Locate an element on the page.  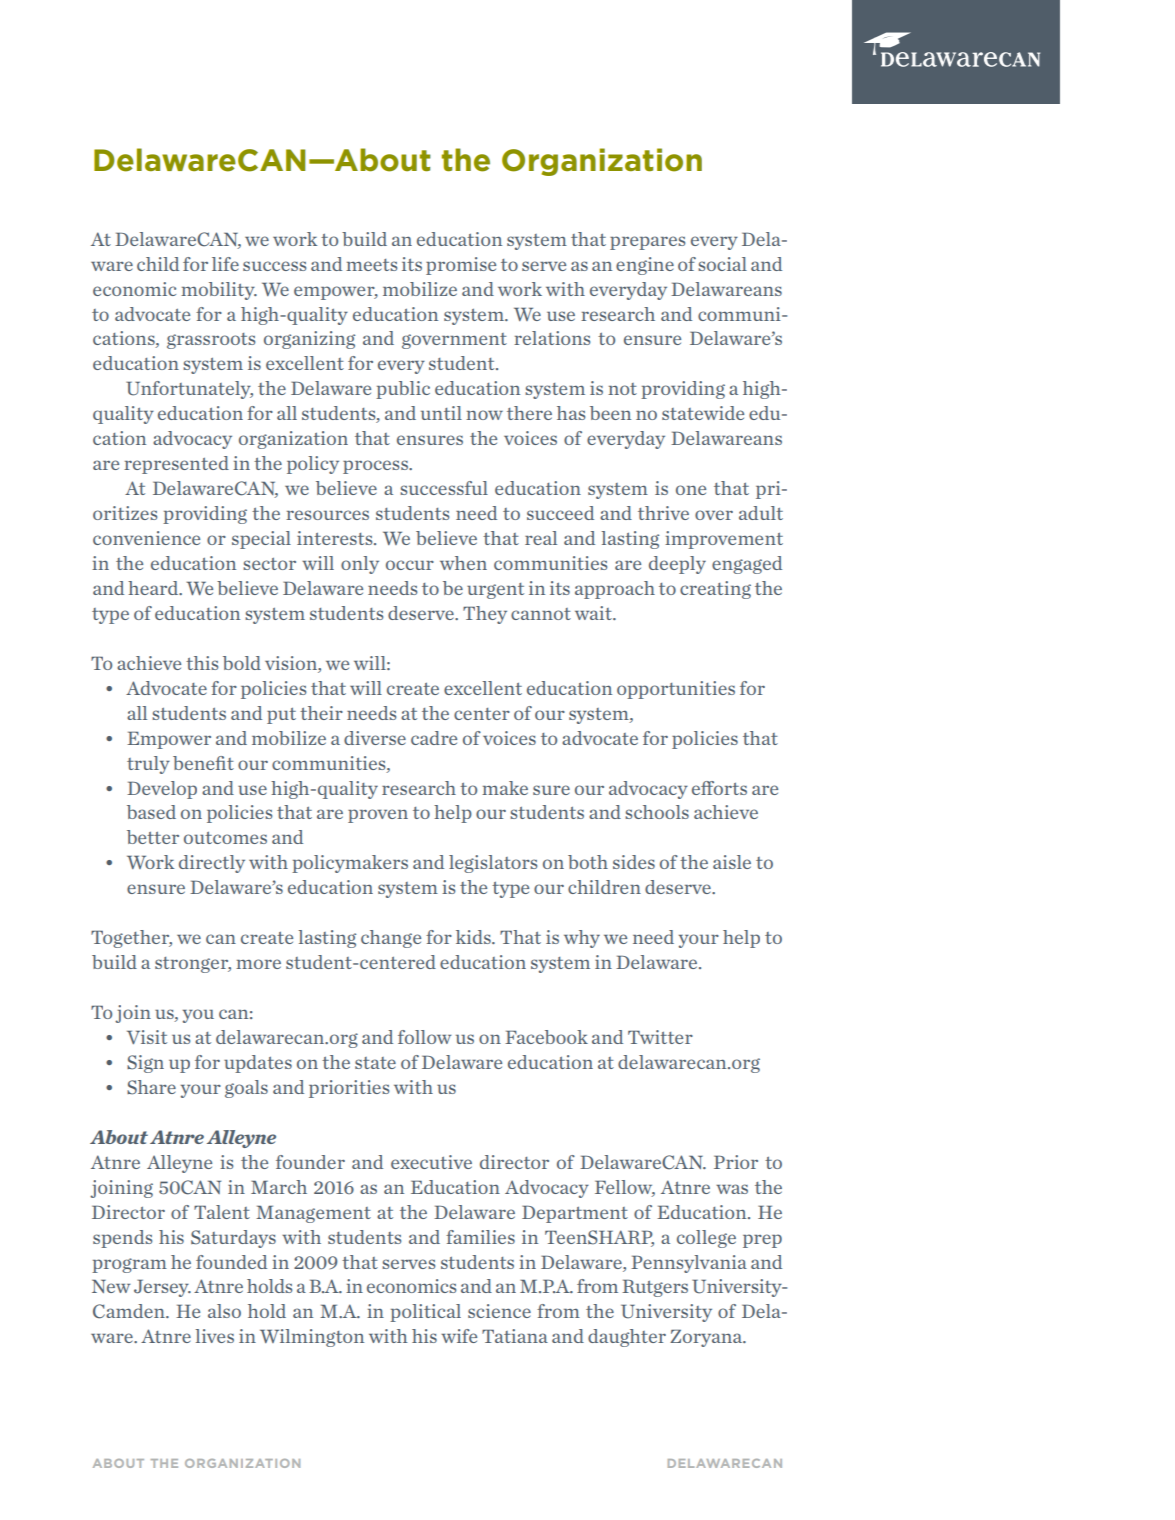
Rutgers is located at coordinates (655, 1288).
